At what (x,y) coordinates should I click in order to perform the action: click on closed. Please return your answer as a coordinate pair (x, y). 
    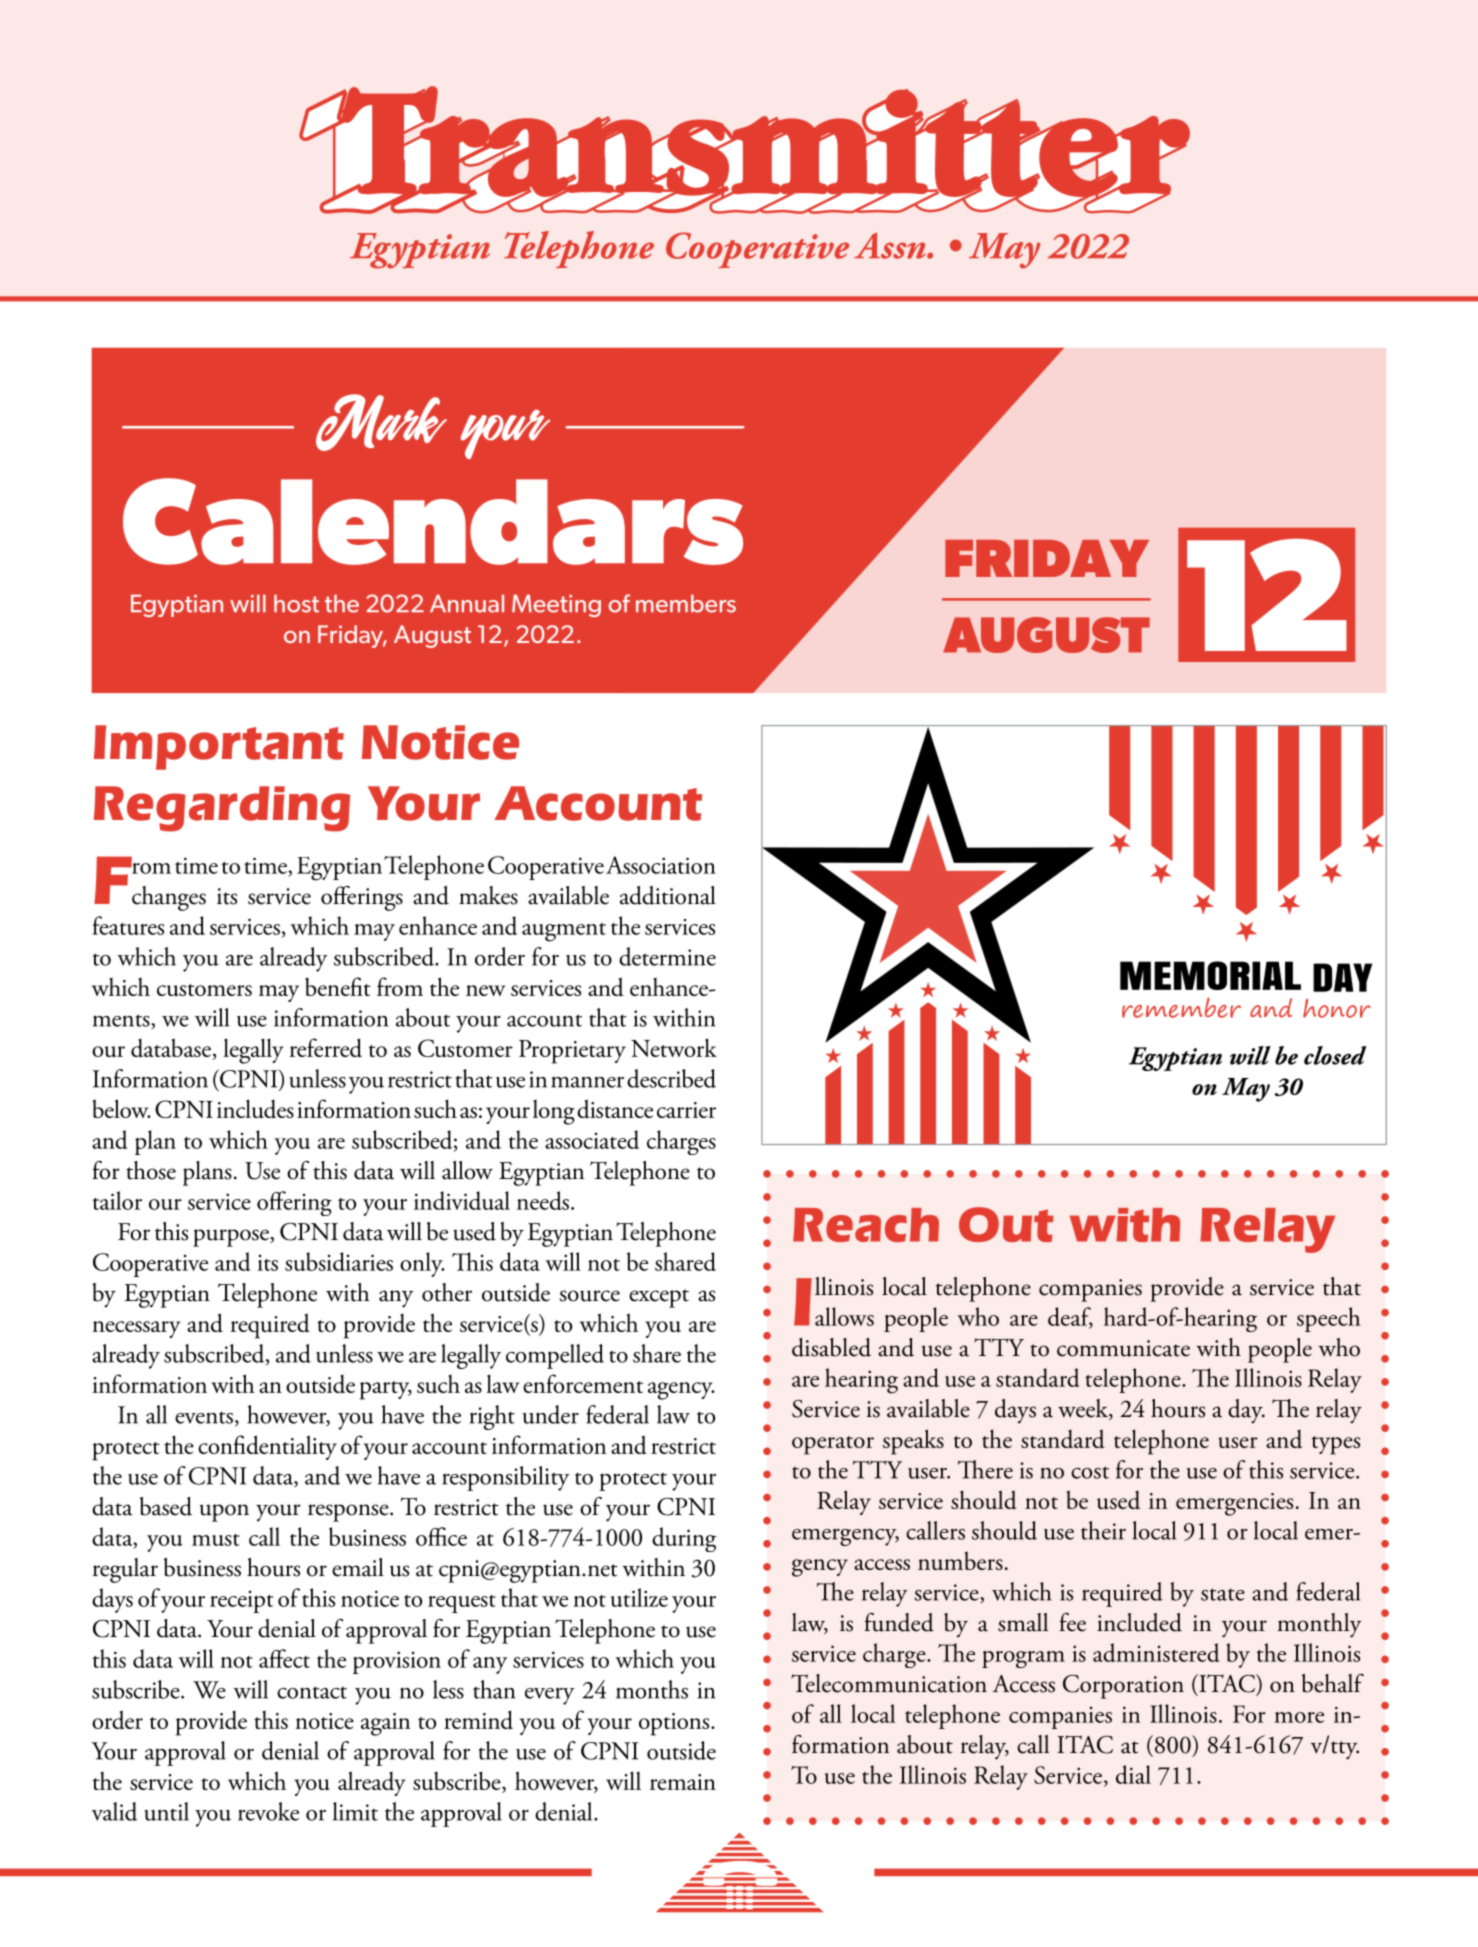
    Looking at the image, I should click on (1335, 1055).
